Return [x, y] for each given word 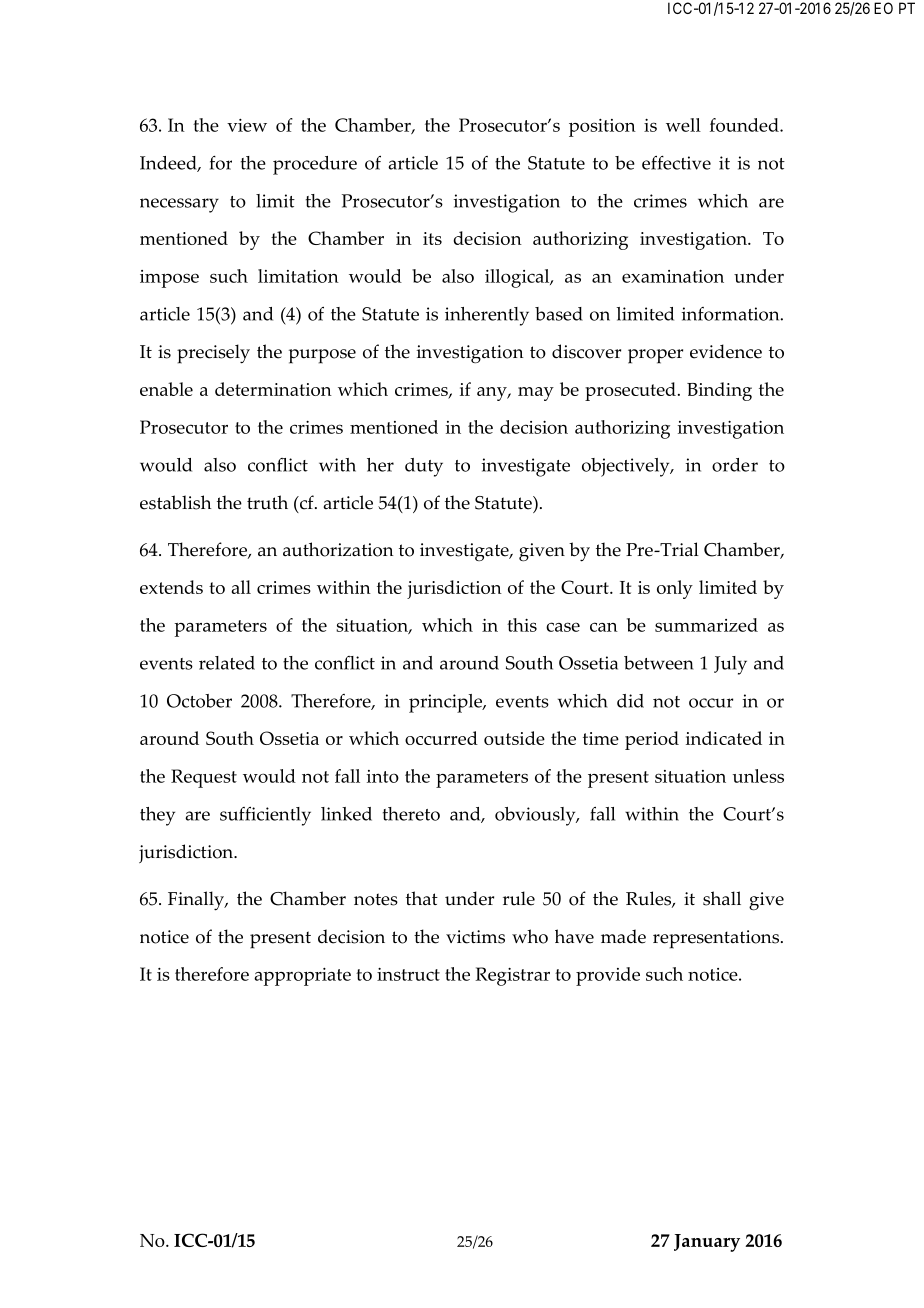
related [227, 663]
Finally [197, 901]
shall [722, 898]
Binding [719, 391]
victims [475, 937]
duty [424, 467]
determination [273, 389]
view [247, 125]
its [432, 238]
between [659, 663]
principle [446, 703]
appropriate [302, 977]
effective [676, 163]
